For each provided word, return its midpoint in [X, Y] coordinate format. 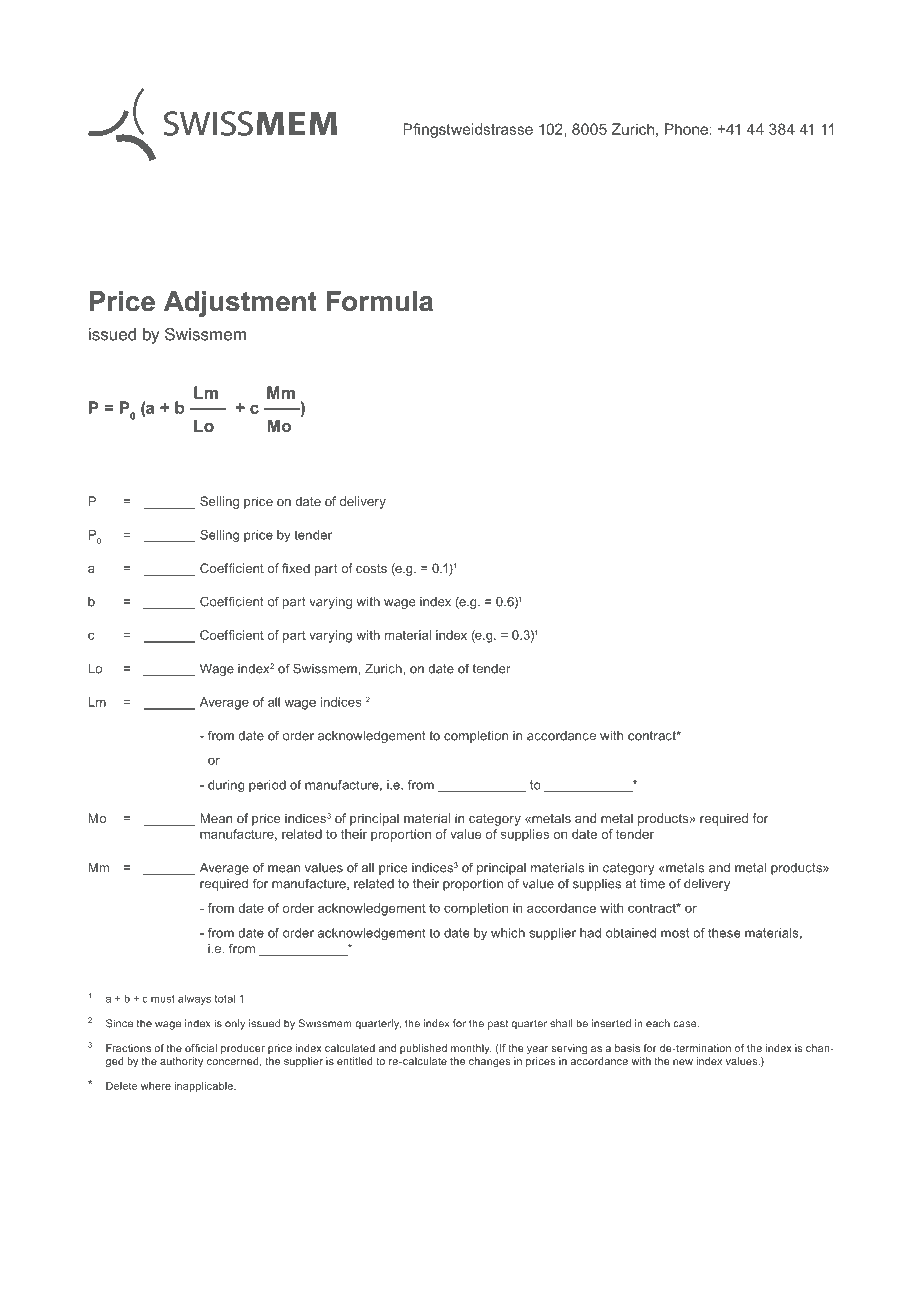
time [652, 884]
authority [181, 1062]
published [423, 1049]
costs [371, 568]
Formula [380, 301]
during [226, 786]
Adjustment [240, 304]
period [267, 786]
